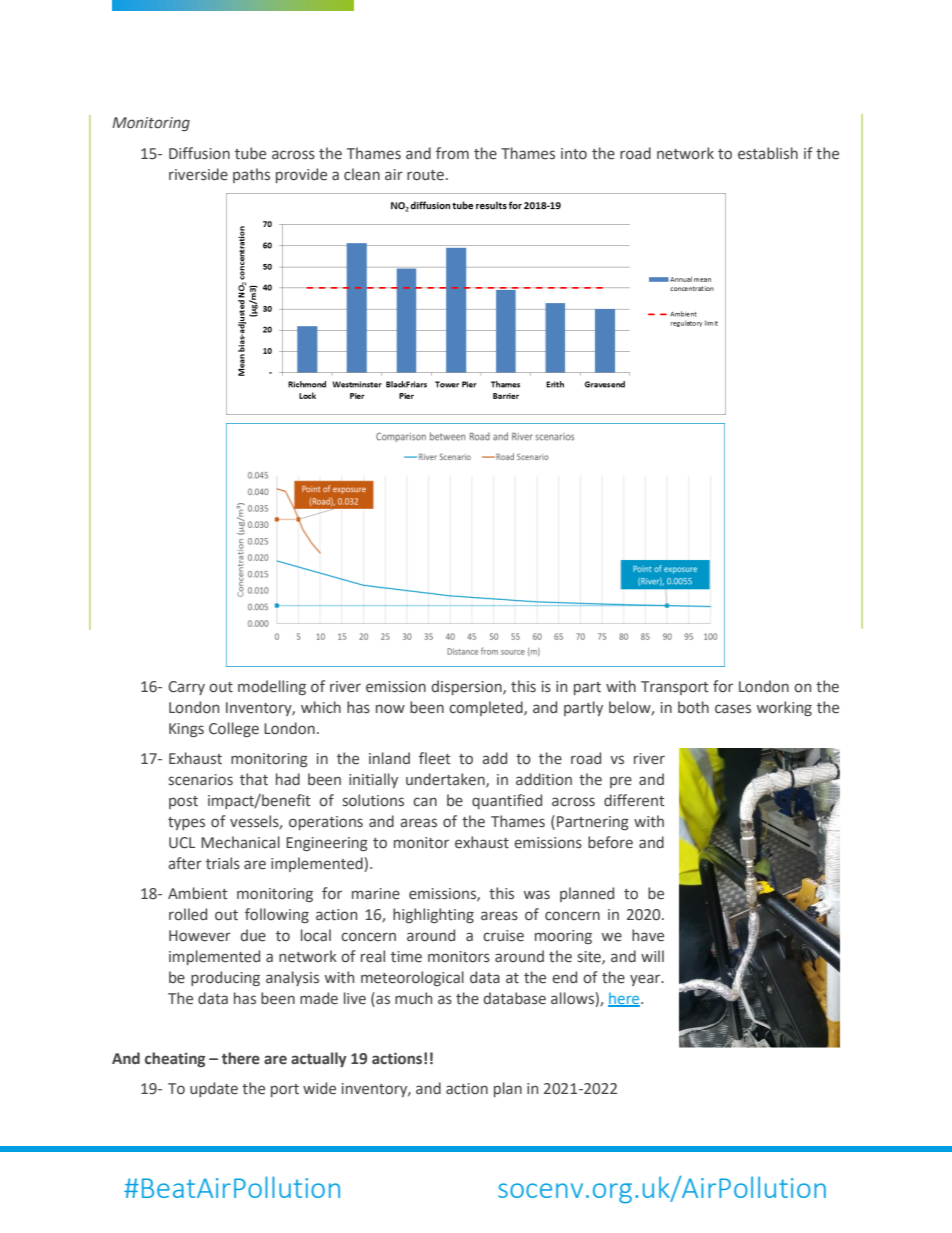 The image size is (952, 1233). I want to click on from, so click(452, 153).
